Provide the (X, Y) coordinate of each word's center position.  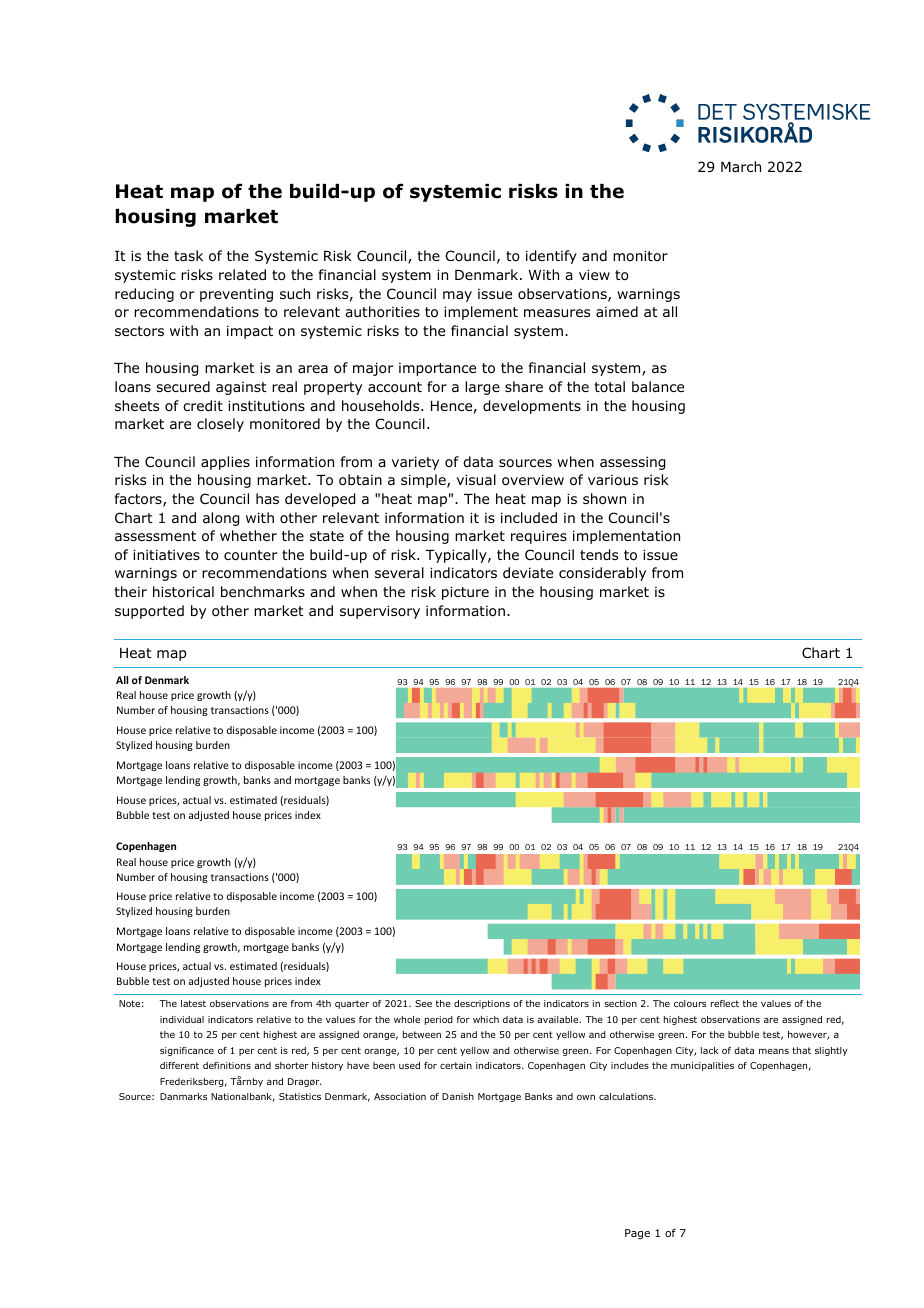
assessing (632, 463)
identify (551, 257)
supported (149, 612)
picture (465, 593)
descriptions (482, 1004)
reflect (725, 1003)
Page (637, 1234)
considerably (602, 574)
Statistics (300, 1096)
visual (476, 479)
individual (182, 1019)
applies (225, 463)
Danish (458, 1096)
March (741, 166)
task (188, 255)
